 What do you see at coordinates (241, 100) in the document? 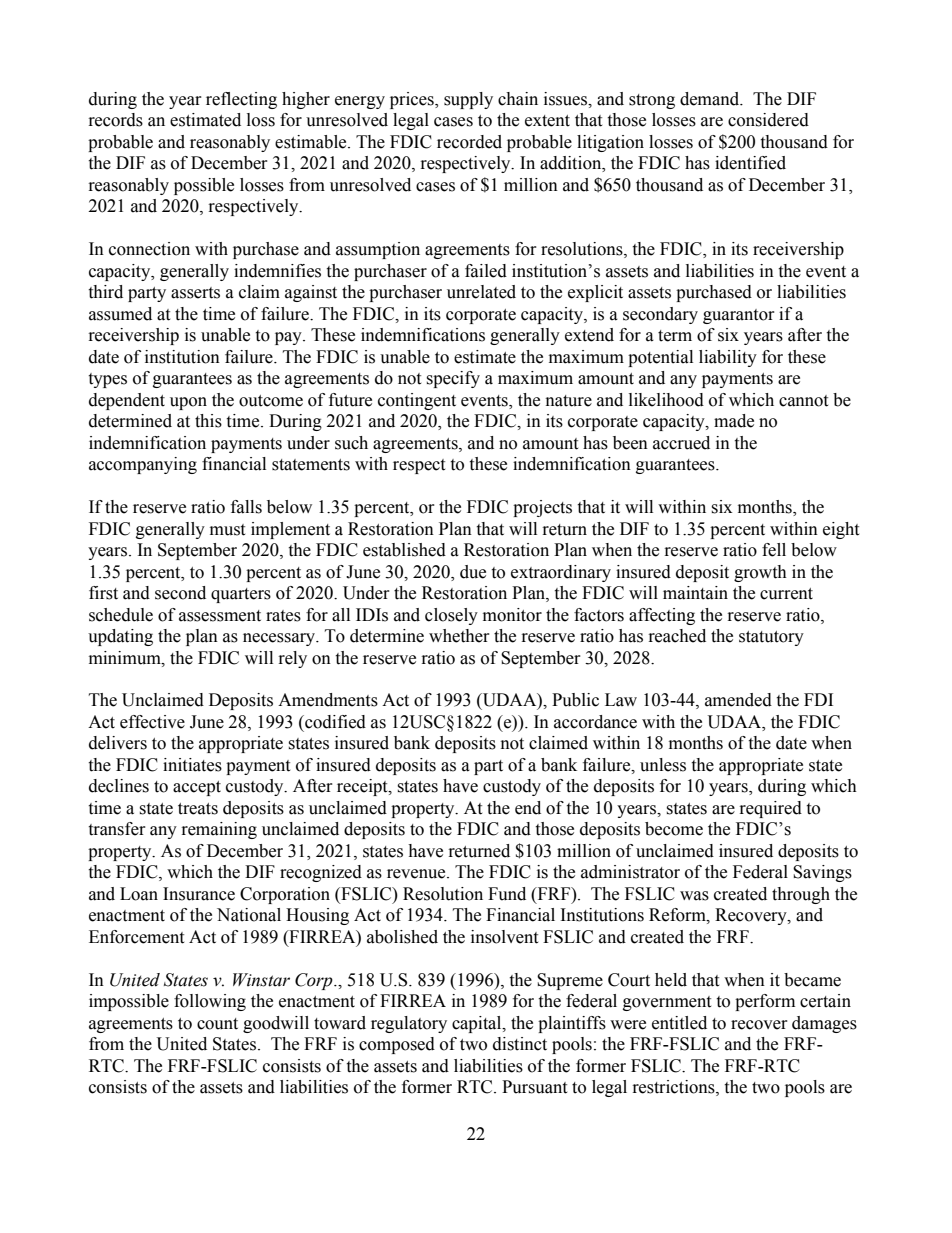
I see `reflecting` at bounding box center [241, 100].
